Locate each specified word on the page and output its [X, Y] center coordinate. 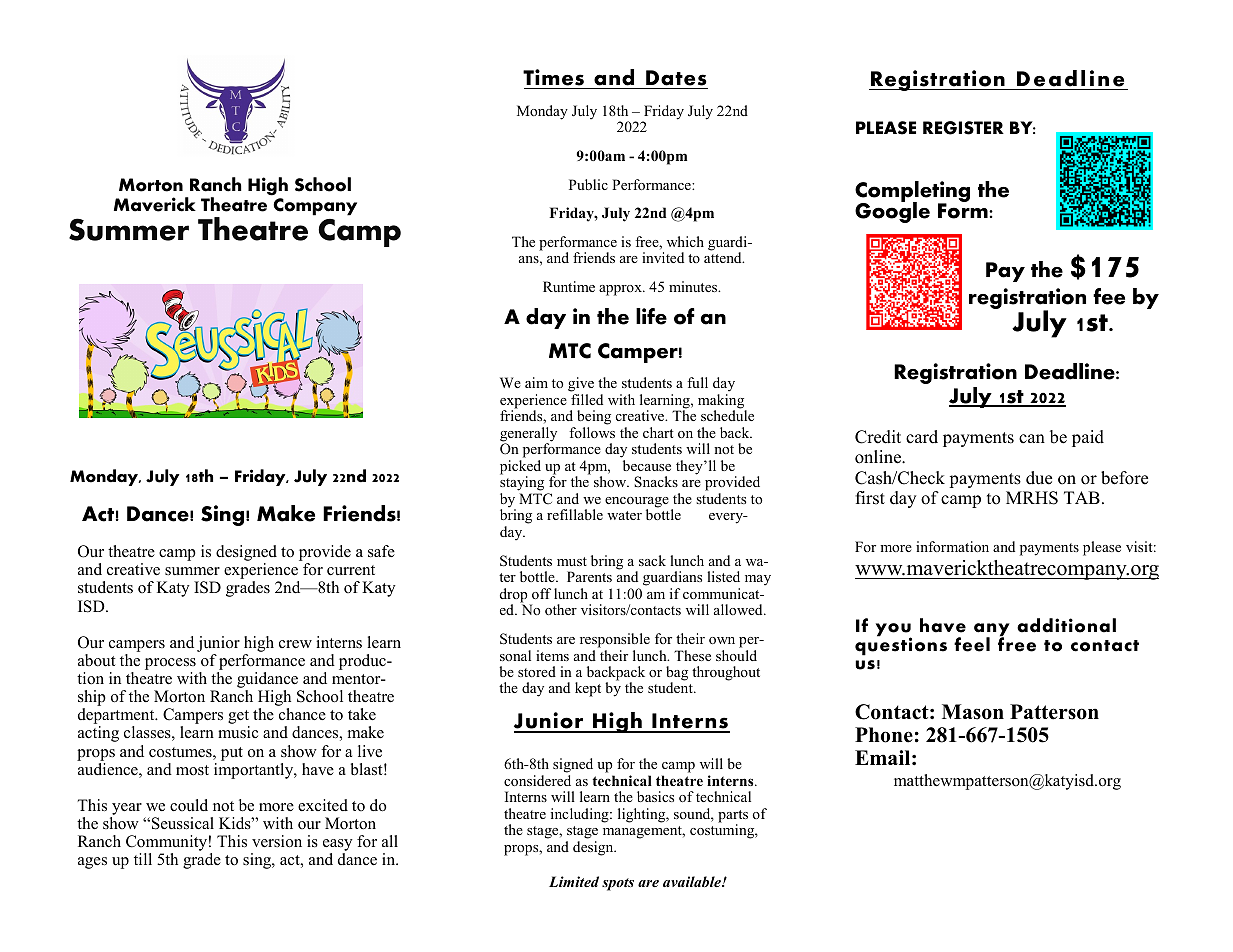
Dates [676, 78]
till [143, 859]
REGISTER [963, 128]
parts [733, 817]
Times [553, 77]
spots [618, 884]
